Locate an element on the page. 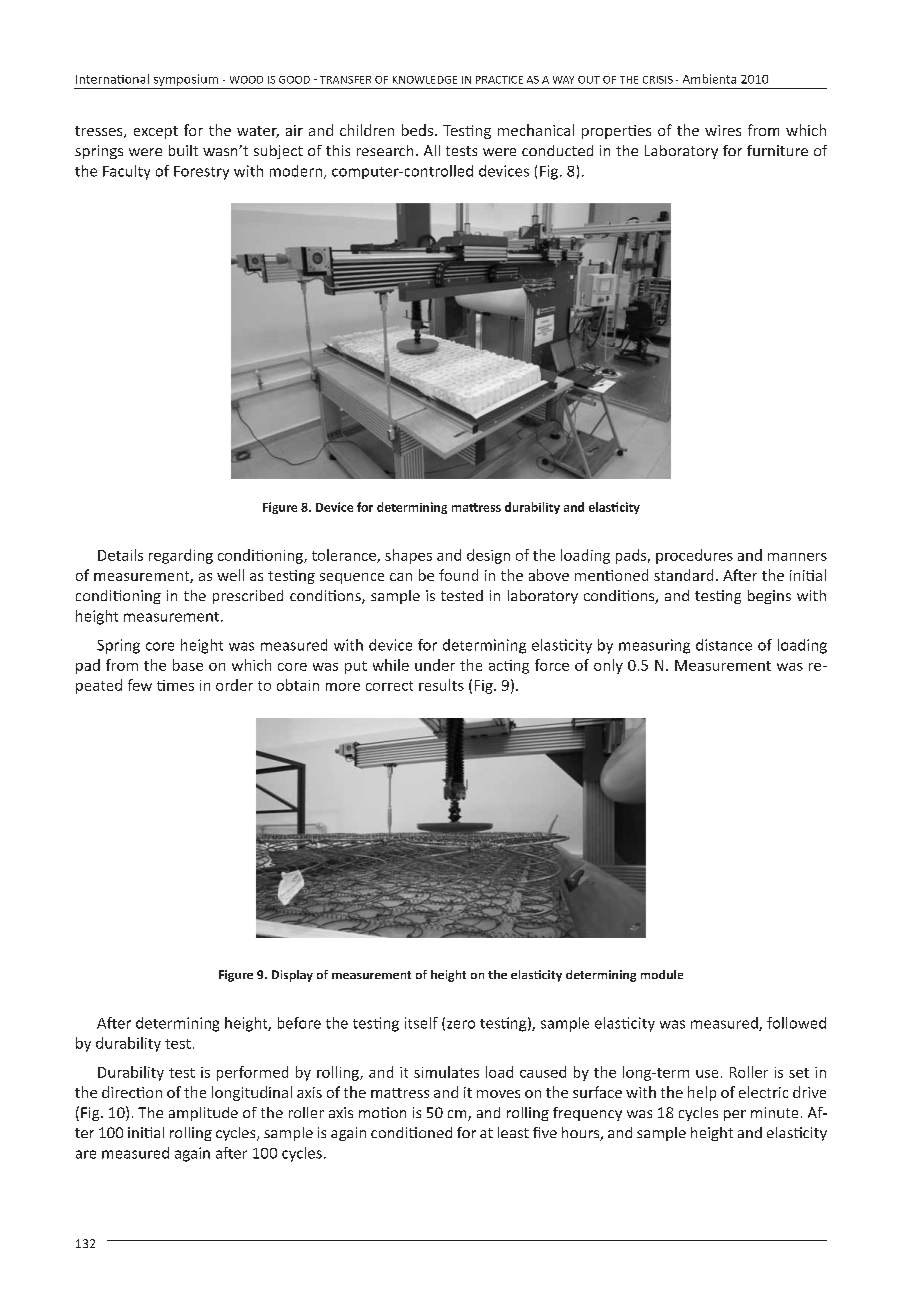 This document has height=1308, width=924. amplitude is located at coordinates (203, 1114).
